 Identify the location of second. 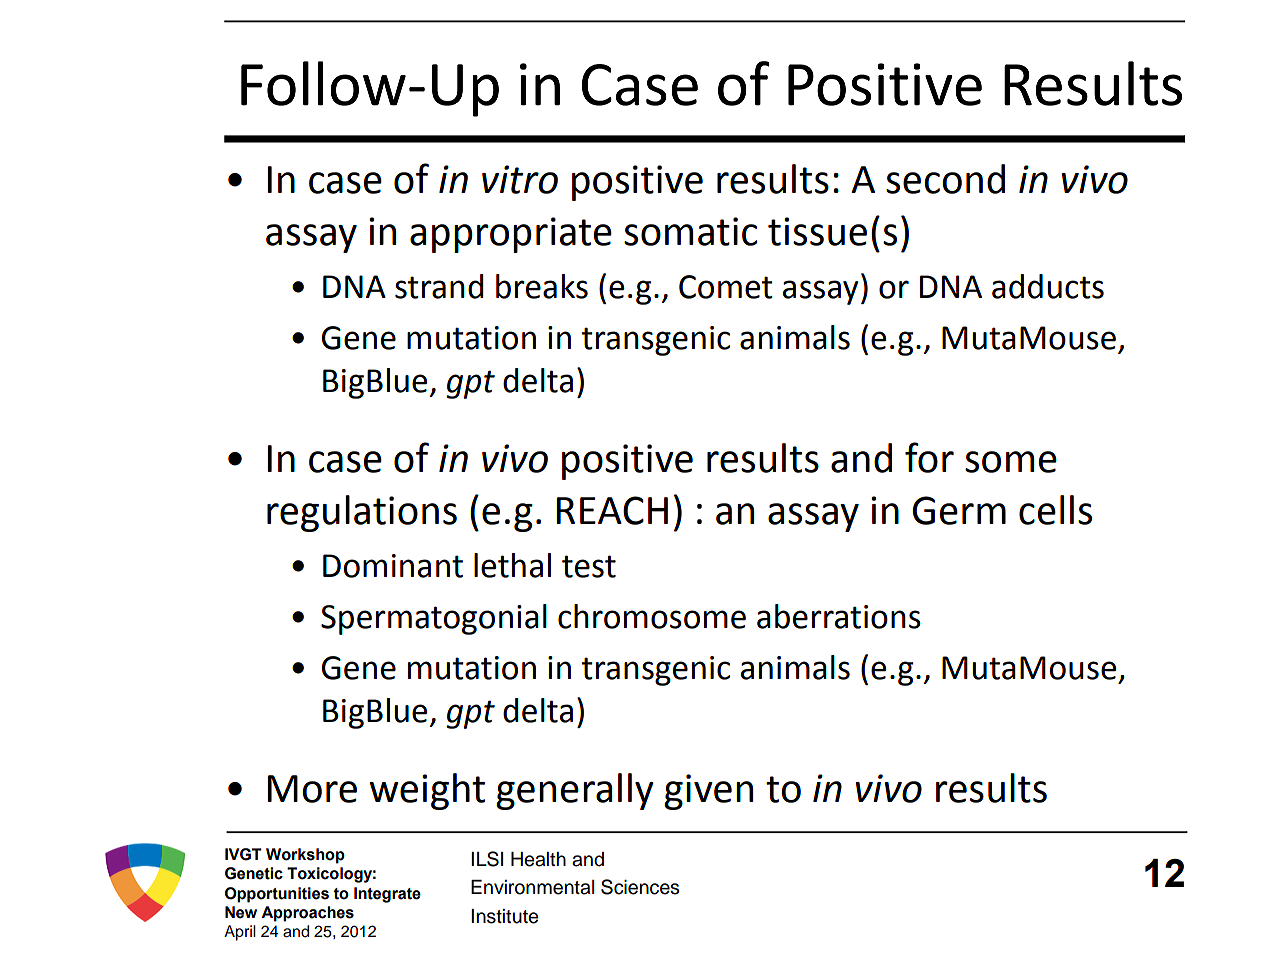
(945, 179).
